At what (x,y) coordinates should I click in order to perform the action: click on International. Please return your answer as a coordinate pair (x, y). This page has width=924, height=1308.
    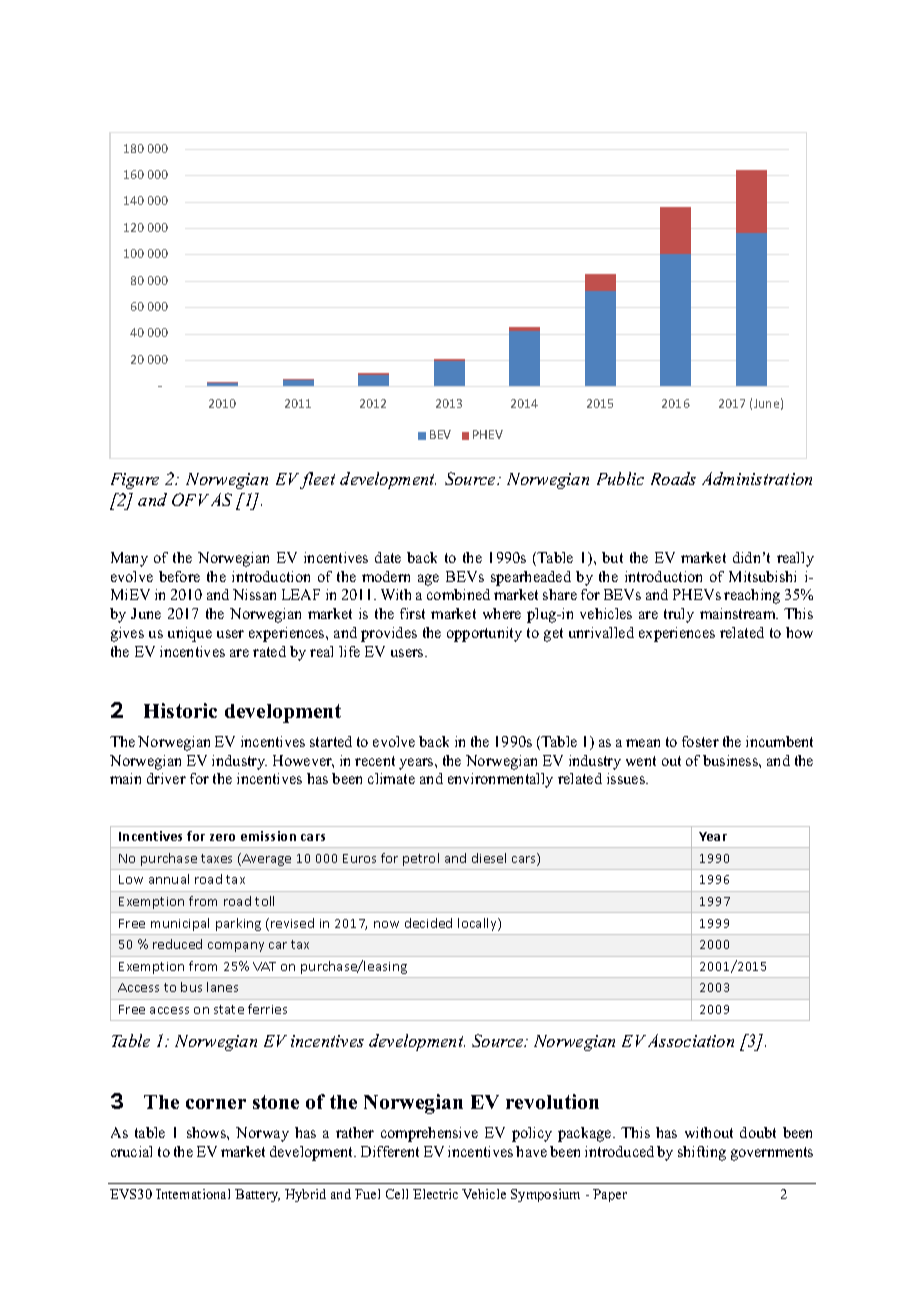
    Looking at the image, I should click on (193, 1194).
